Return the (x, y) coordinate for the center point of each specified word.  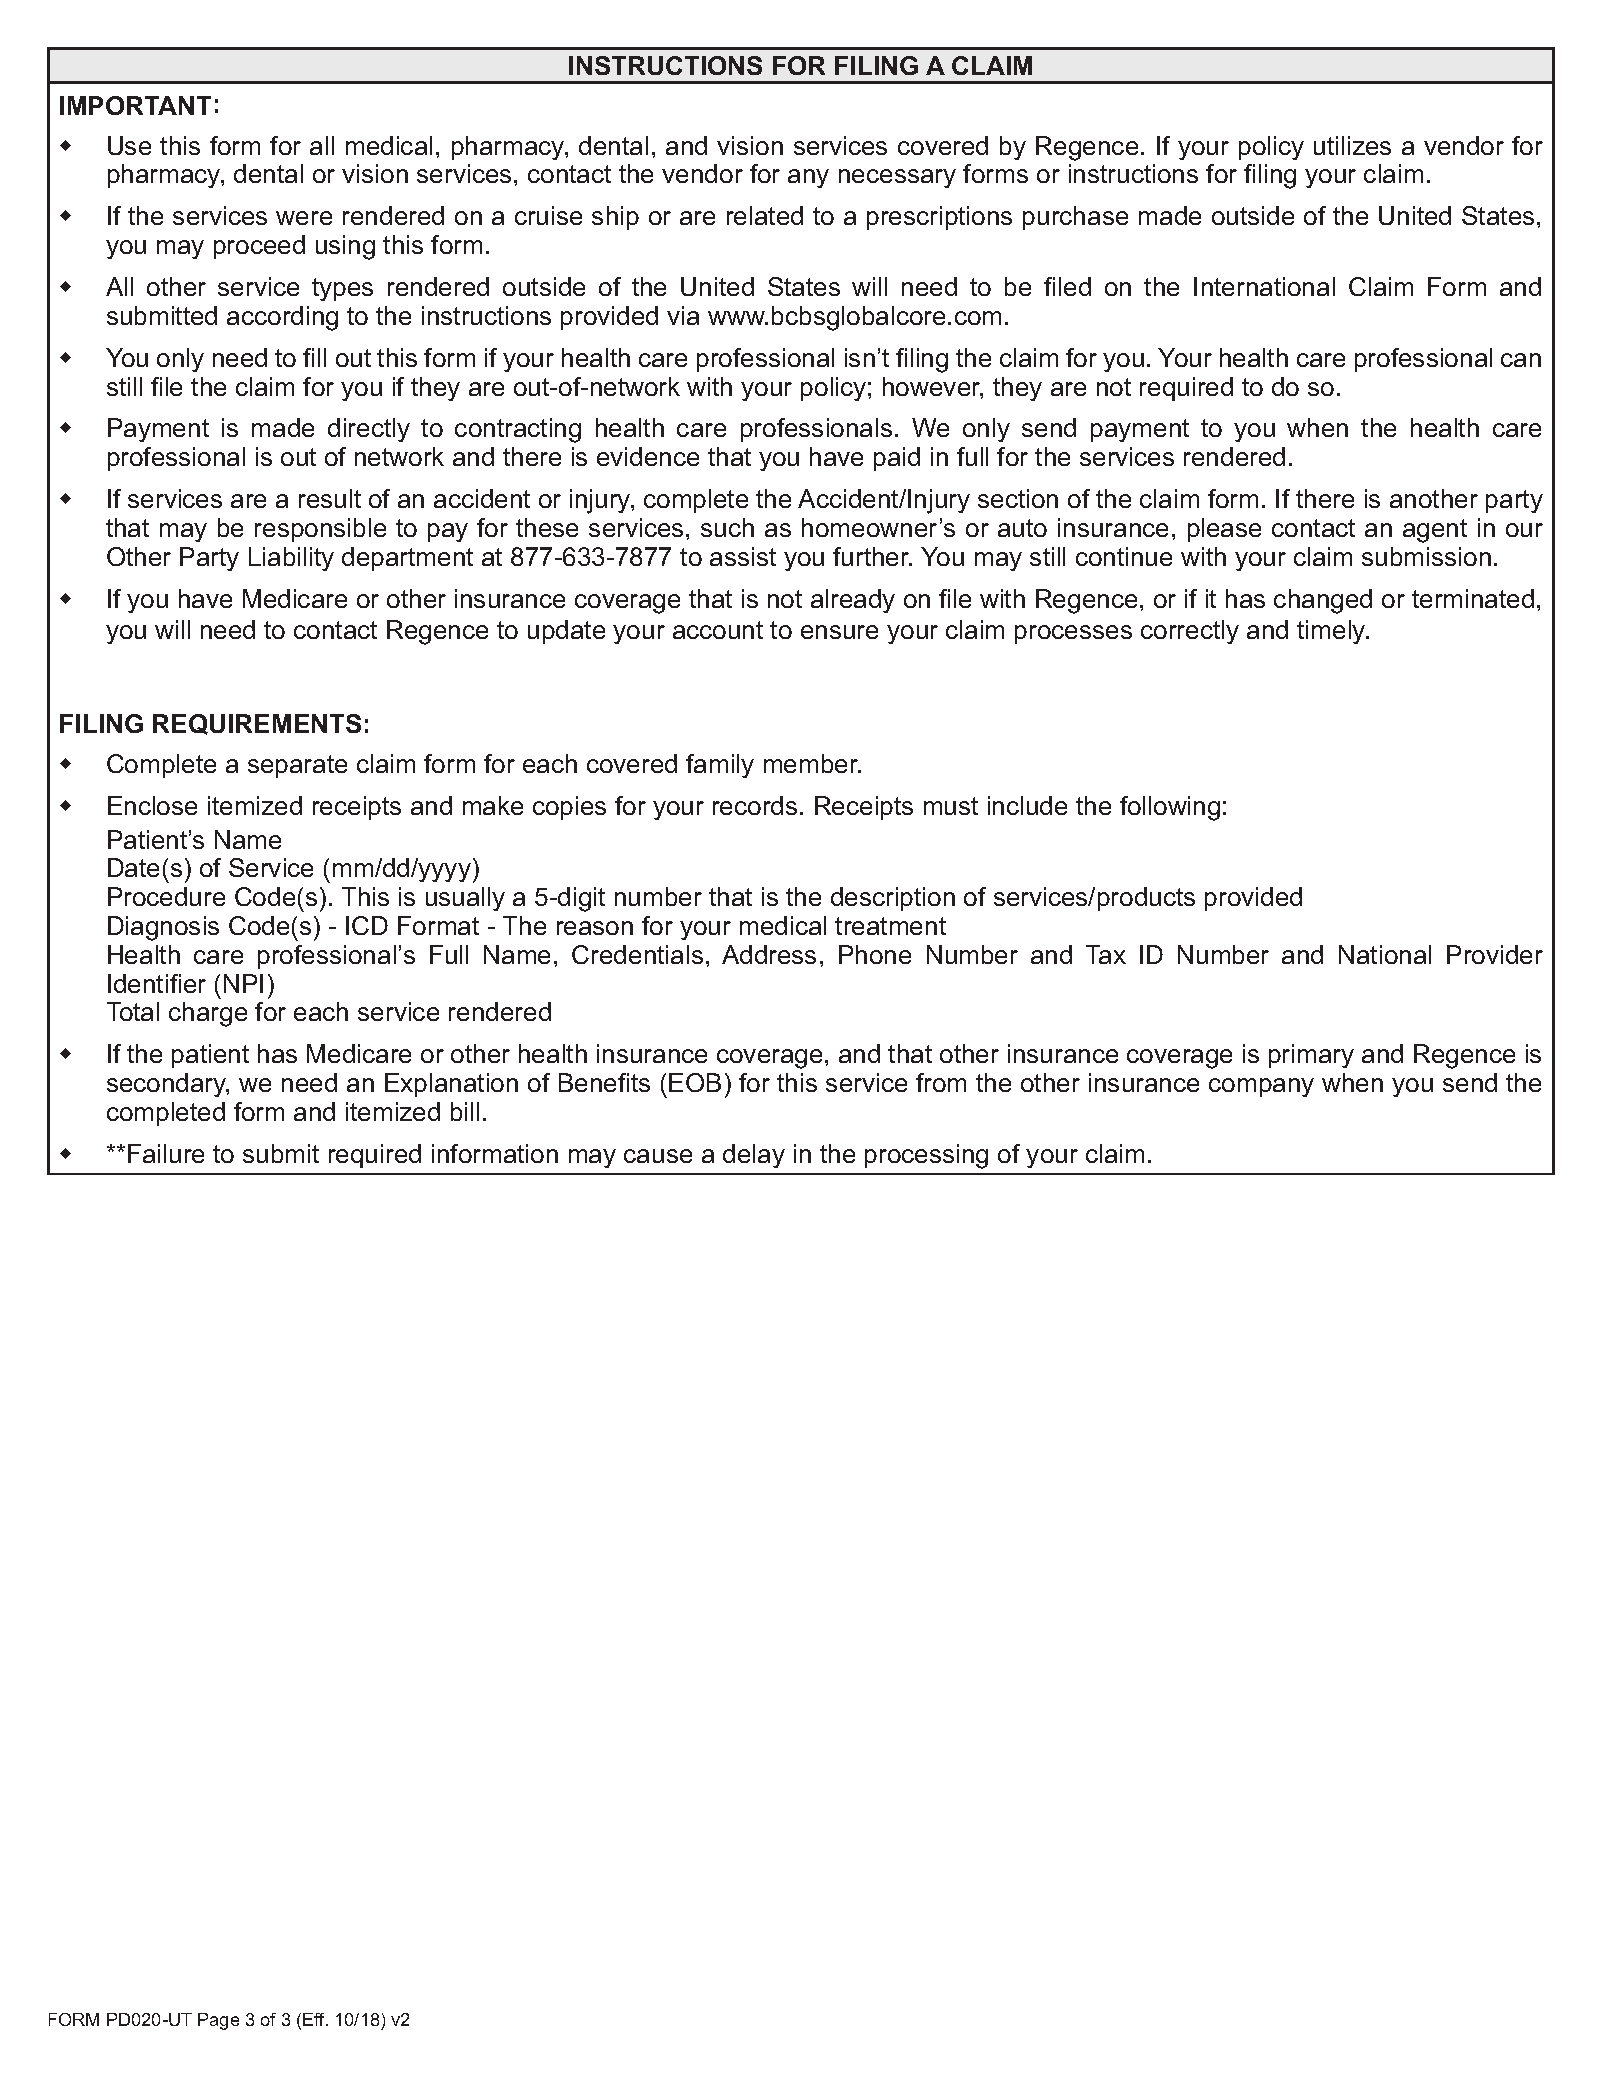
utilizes (1352, 145)
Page (218, 2021)
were (304, 218)
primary (1311, 1056)
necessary (897, 178)
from (941, 1082)
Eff (315, 2019)
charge (208, 1014)
